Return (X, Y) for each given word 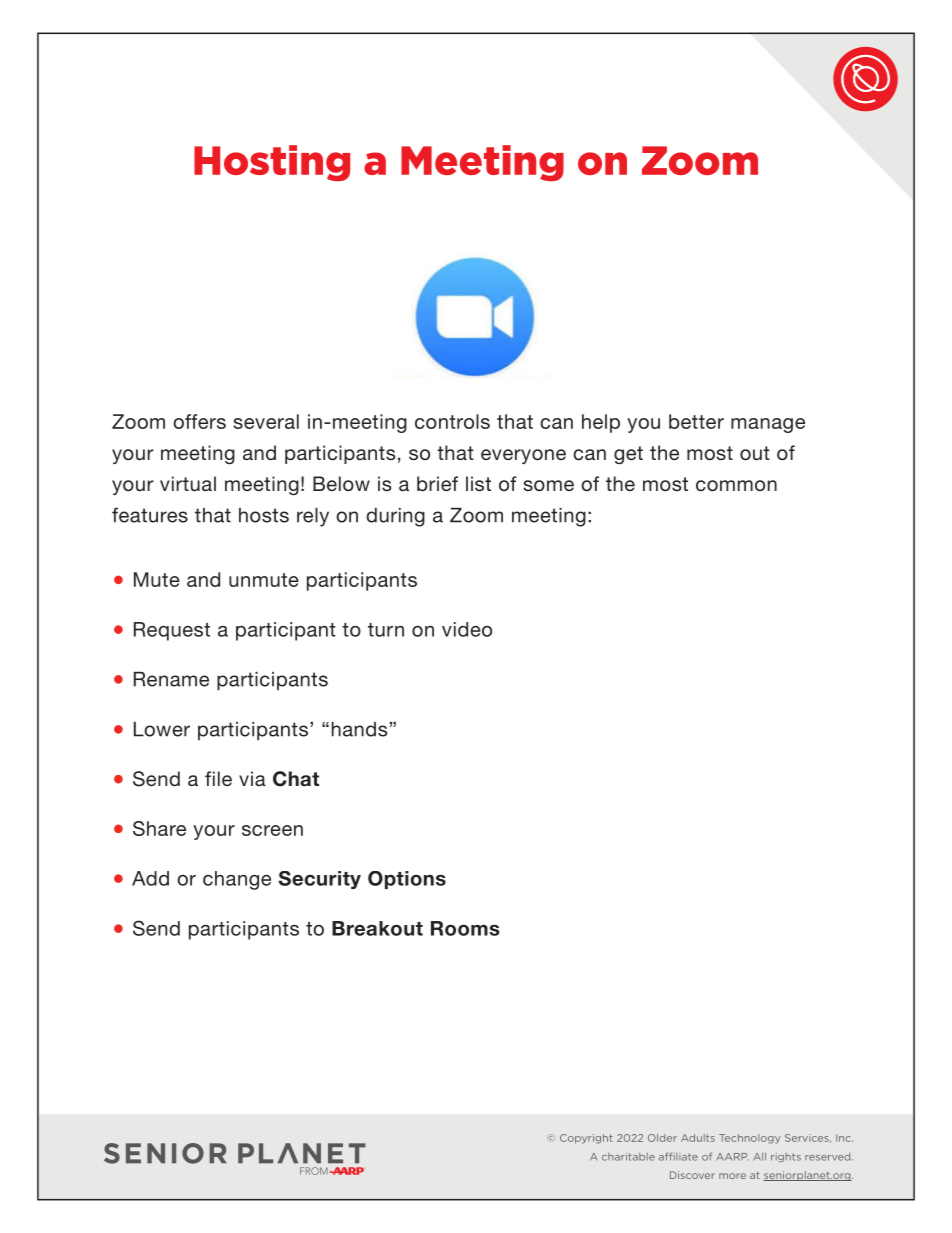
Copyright (586, 1139)
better (696, 421)
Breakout (377, 928)
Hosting (272, 163)
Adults (698, 1138)
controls (452, 421)
